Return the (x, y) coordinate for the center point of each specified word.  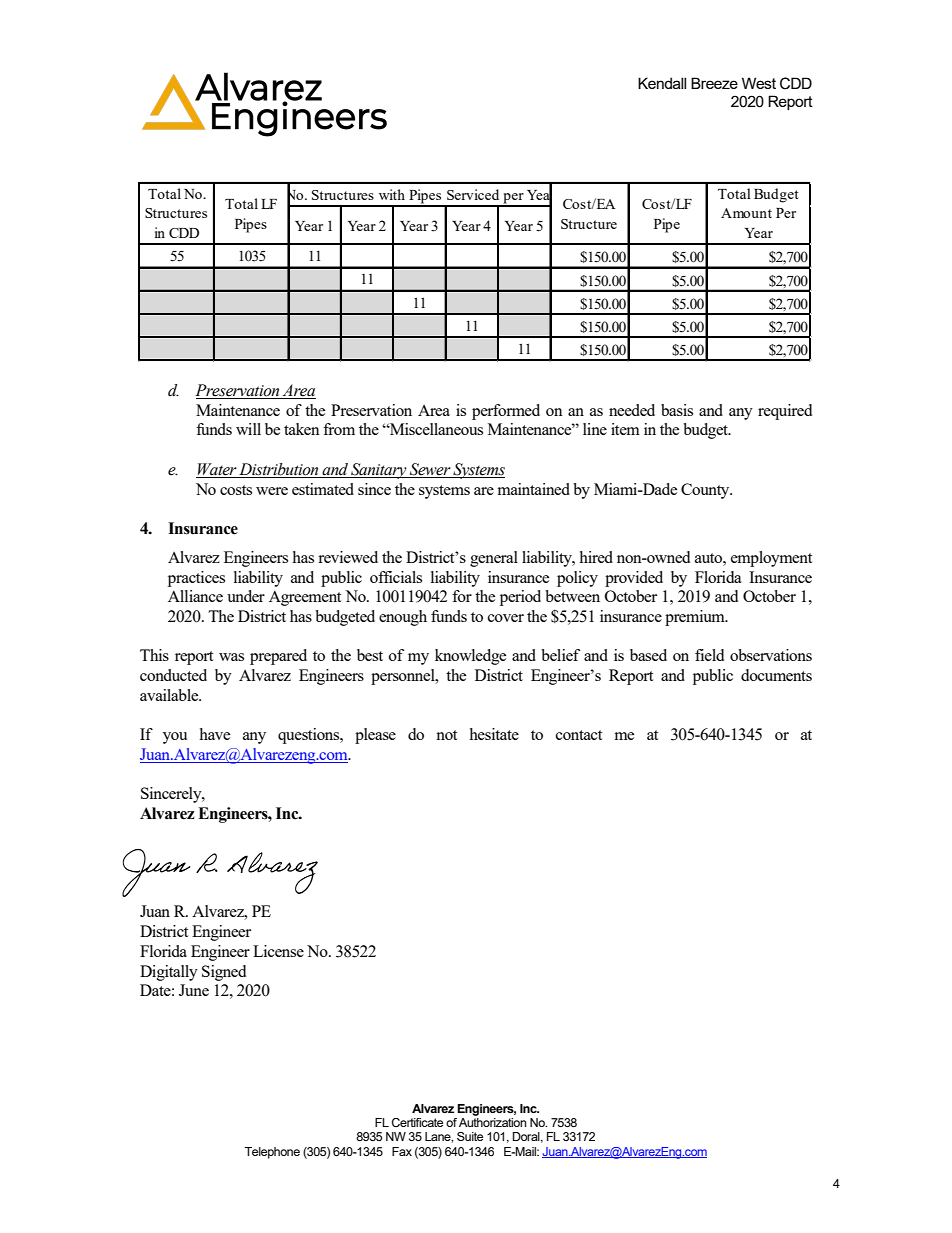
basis (677, 410)
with (392, 194)
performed (506, 412)
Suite (470, 1136)
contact (579, 735)
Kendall (662, 83)
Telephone (272, 1153)
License (278, 951)
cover (506, 618)
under (246, 596)
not (446, 735)
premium (696, 618)
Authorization (492, 1122)
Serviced (473, 194)
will (248, 429)
